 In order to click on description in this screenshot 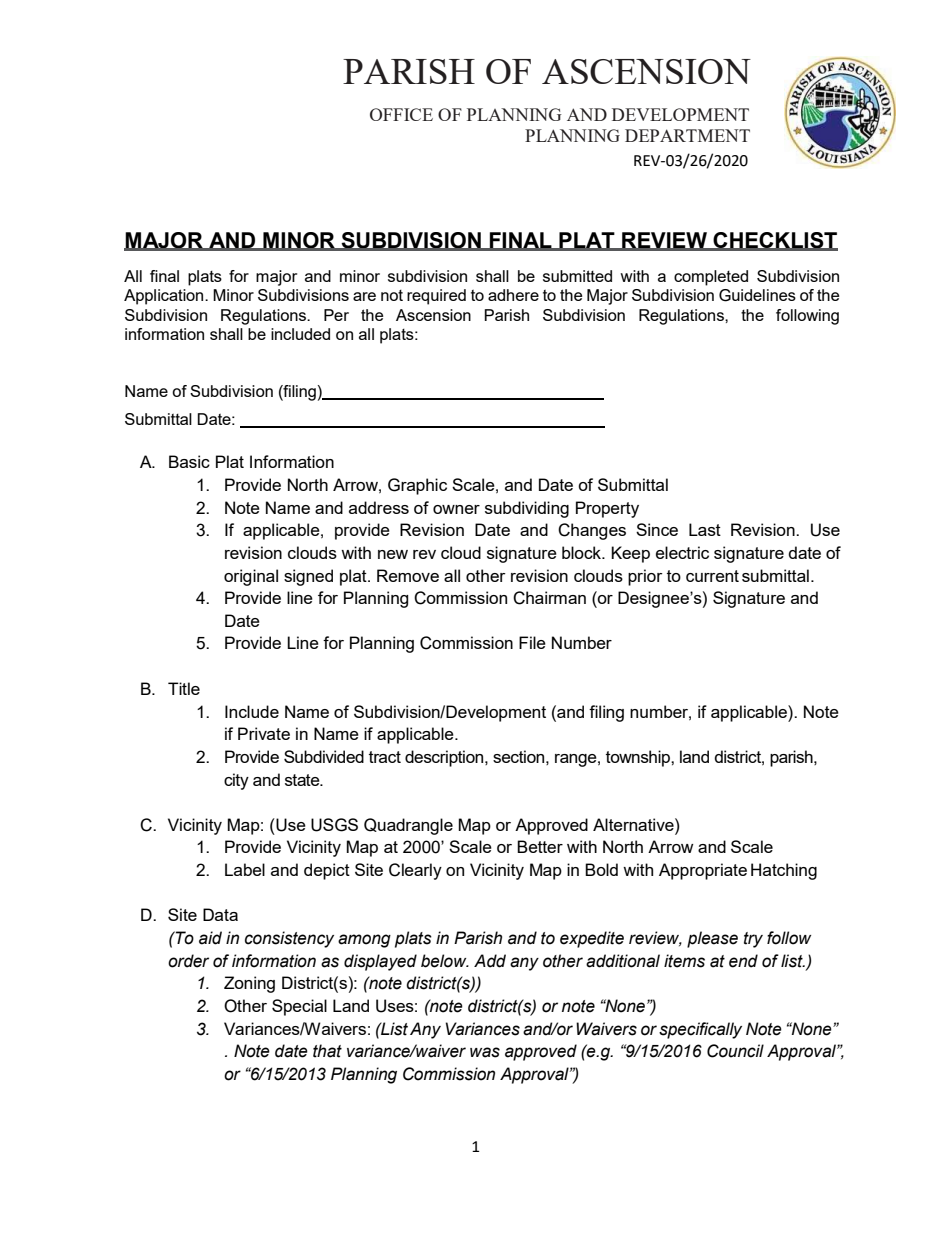, I will do `click(445, 758)`.
